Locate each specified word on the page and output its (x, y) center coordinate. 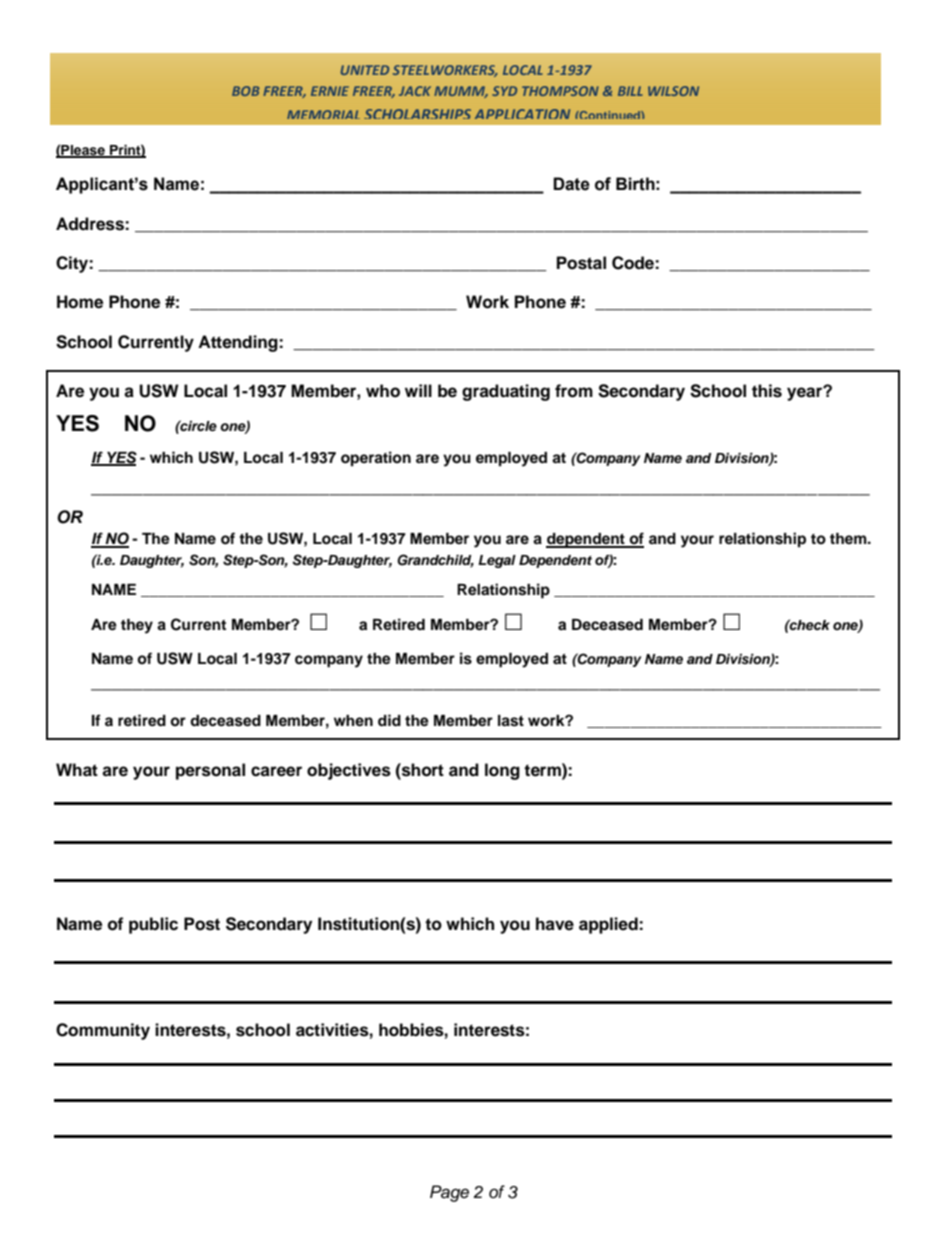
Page (449, 1193)
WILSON (673, 91)
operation (376, 459)
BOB (245, 91)
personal (210, 771)
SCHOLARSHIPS (417, 114)
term (543, 770)
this (767, 391)
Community (103, 1031)
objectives (349, 771)
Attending (239, 343)
